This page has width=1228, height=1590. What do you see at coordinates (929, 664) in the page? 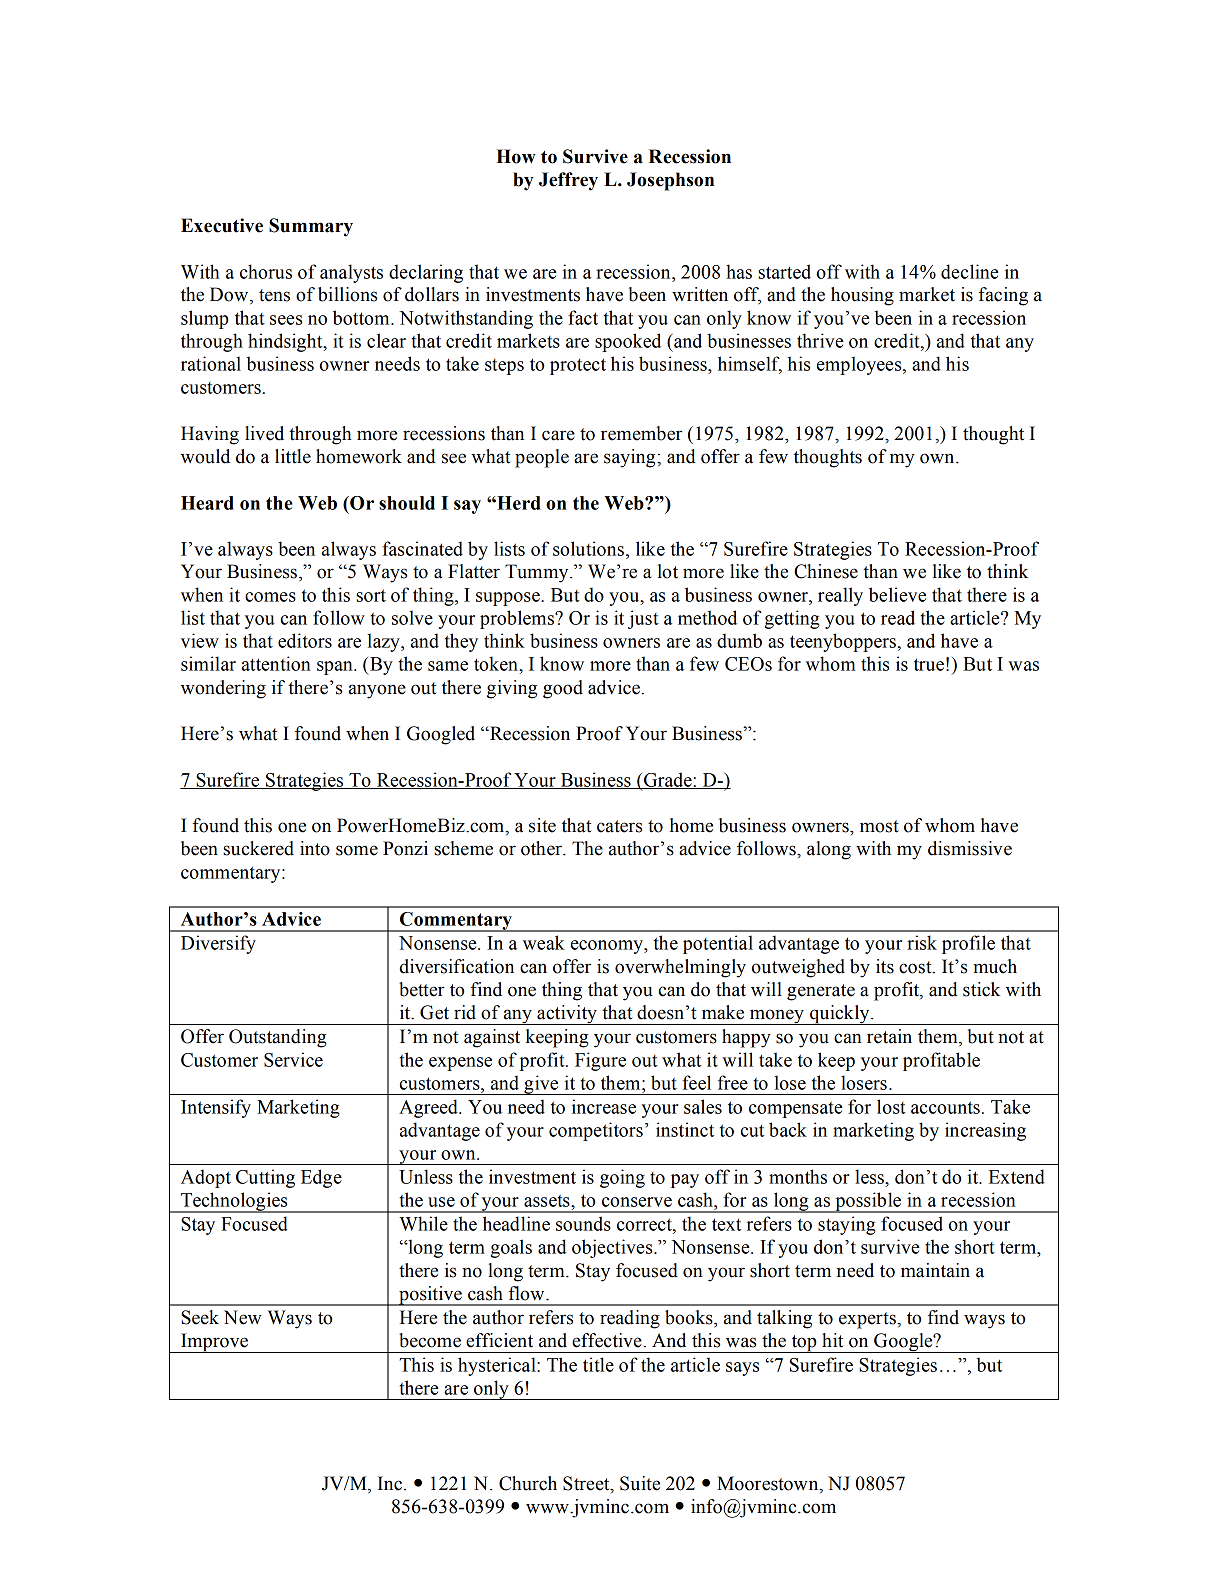
I see `true` at bounding box center [929, 664].
